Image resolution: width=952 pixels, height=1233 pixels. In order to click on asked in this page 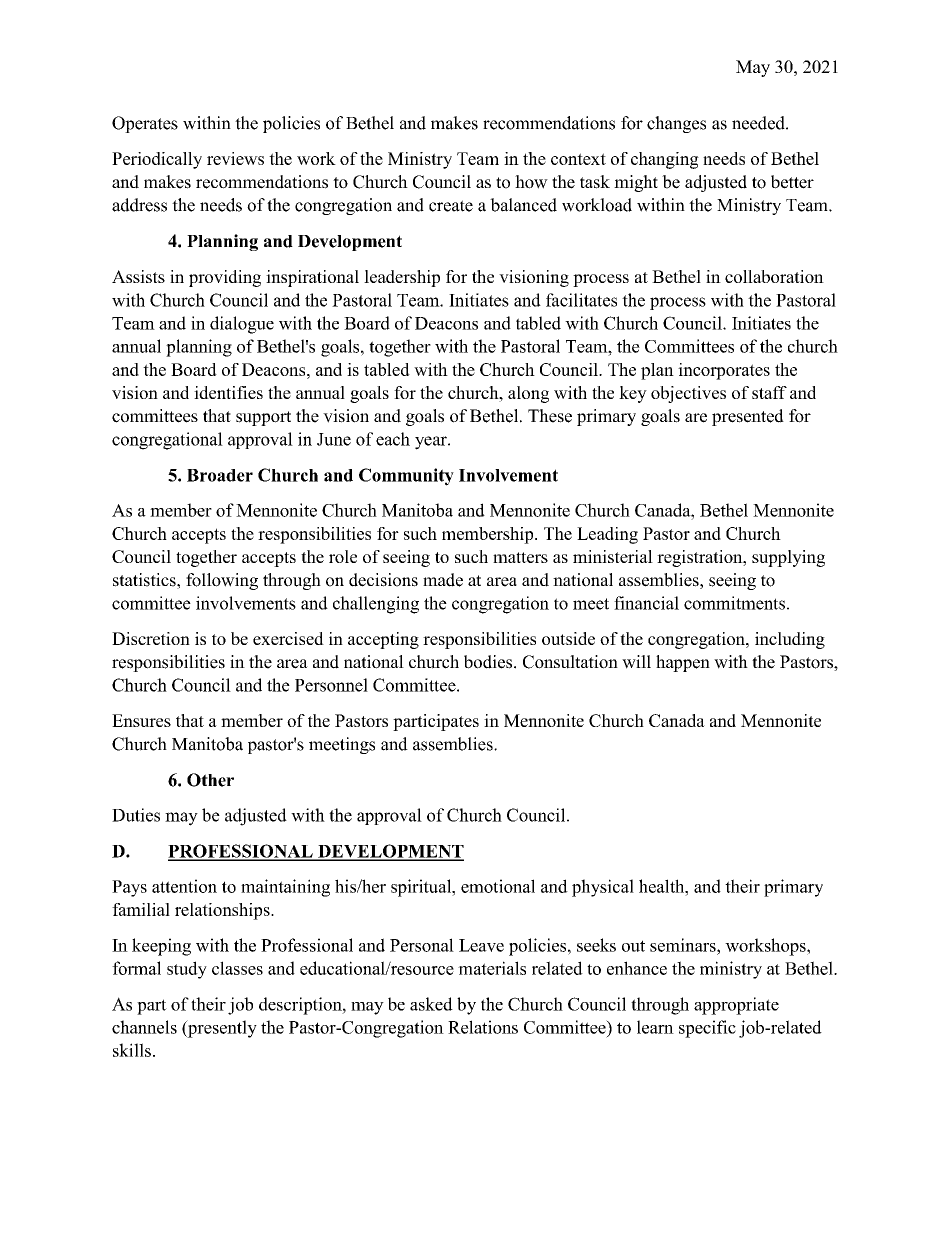, I will do `click(431, 1004)`.
